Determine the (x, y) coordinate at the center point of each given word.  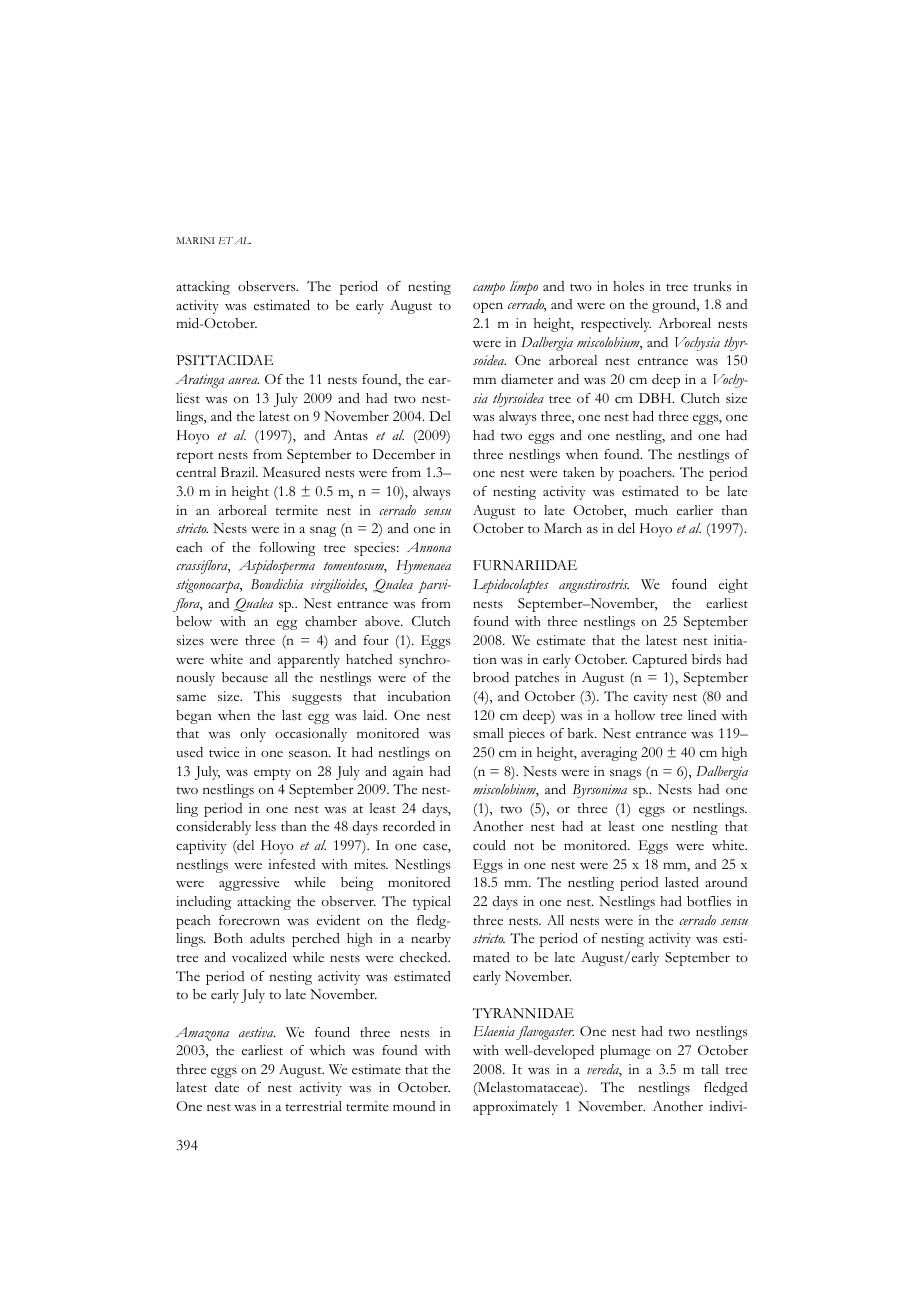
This (267, 696)
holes (628, 286)
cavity (651, 698)
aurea (243, 381)
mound (414, 1106)
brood (491, 677)
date (227, 1087)
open (488, 307)
